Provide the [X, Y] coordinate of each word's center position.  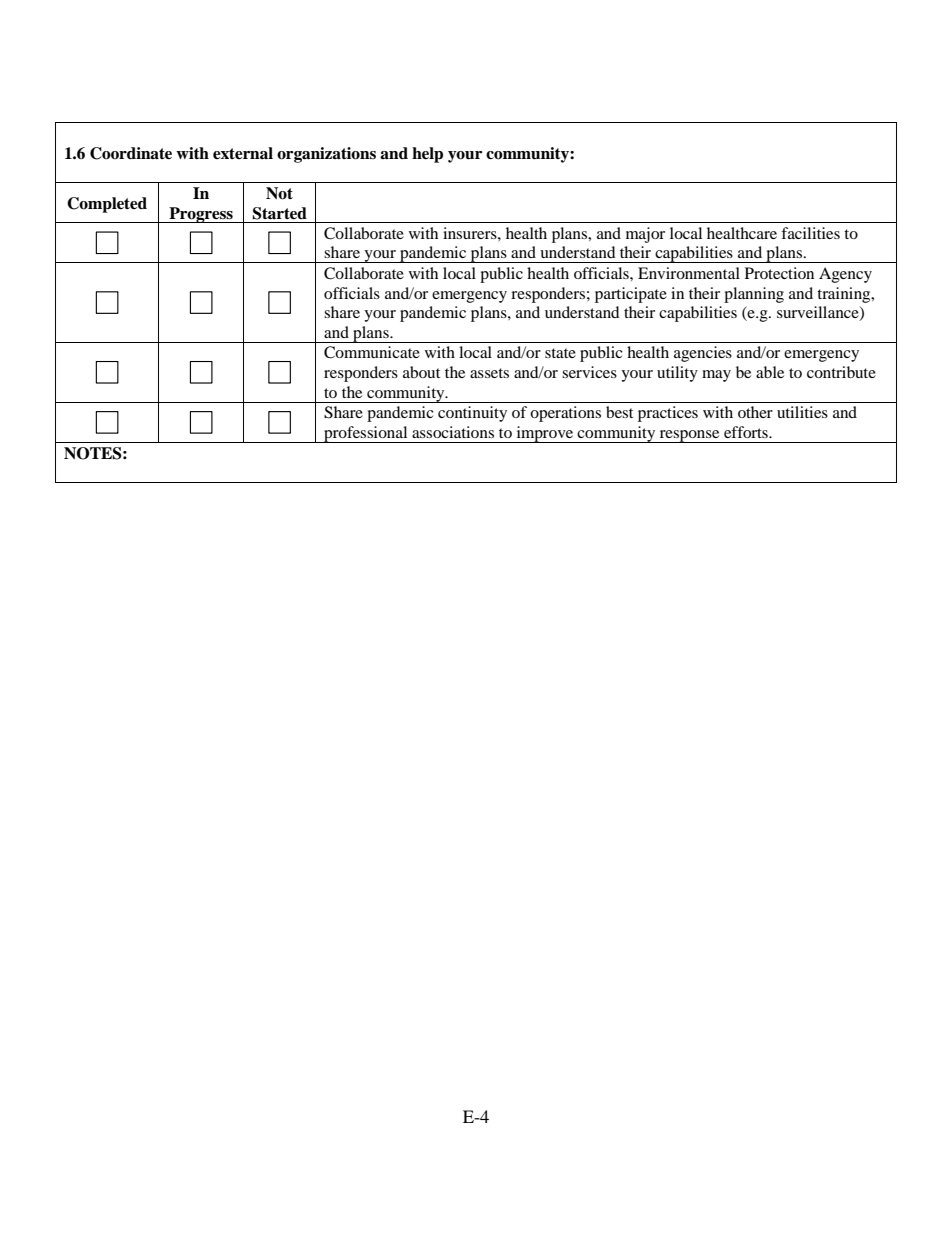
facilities [810, 233]
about [421, 372]
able [770, 372]
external [243, 153]
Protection [779, 273]
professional [366, 434]
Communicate [372, 352]
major [645, 235]
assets [489, 373]
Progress [201, 215]
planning [754, 295]
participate [631, 295]
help [427, 155]
